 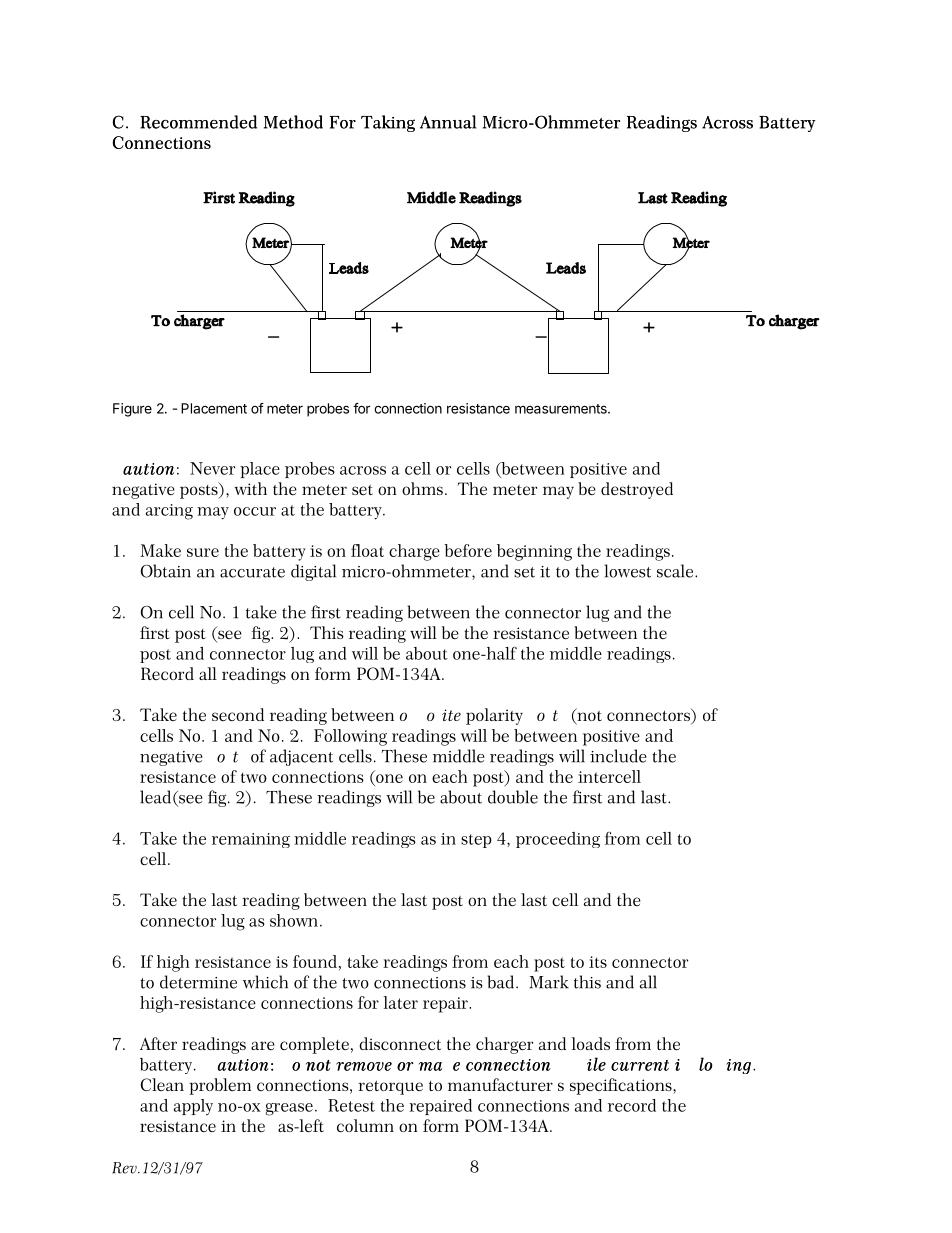 What do you see at coordinates (448, 122) in the document?
I see `Annual` at bounding box center [448, 122].
